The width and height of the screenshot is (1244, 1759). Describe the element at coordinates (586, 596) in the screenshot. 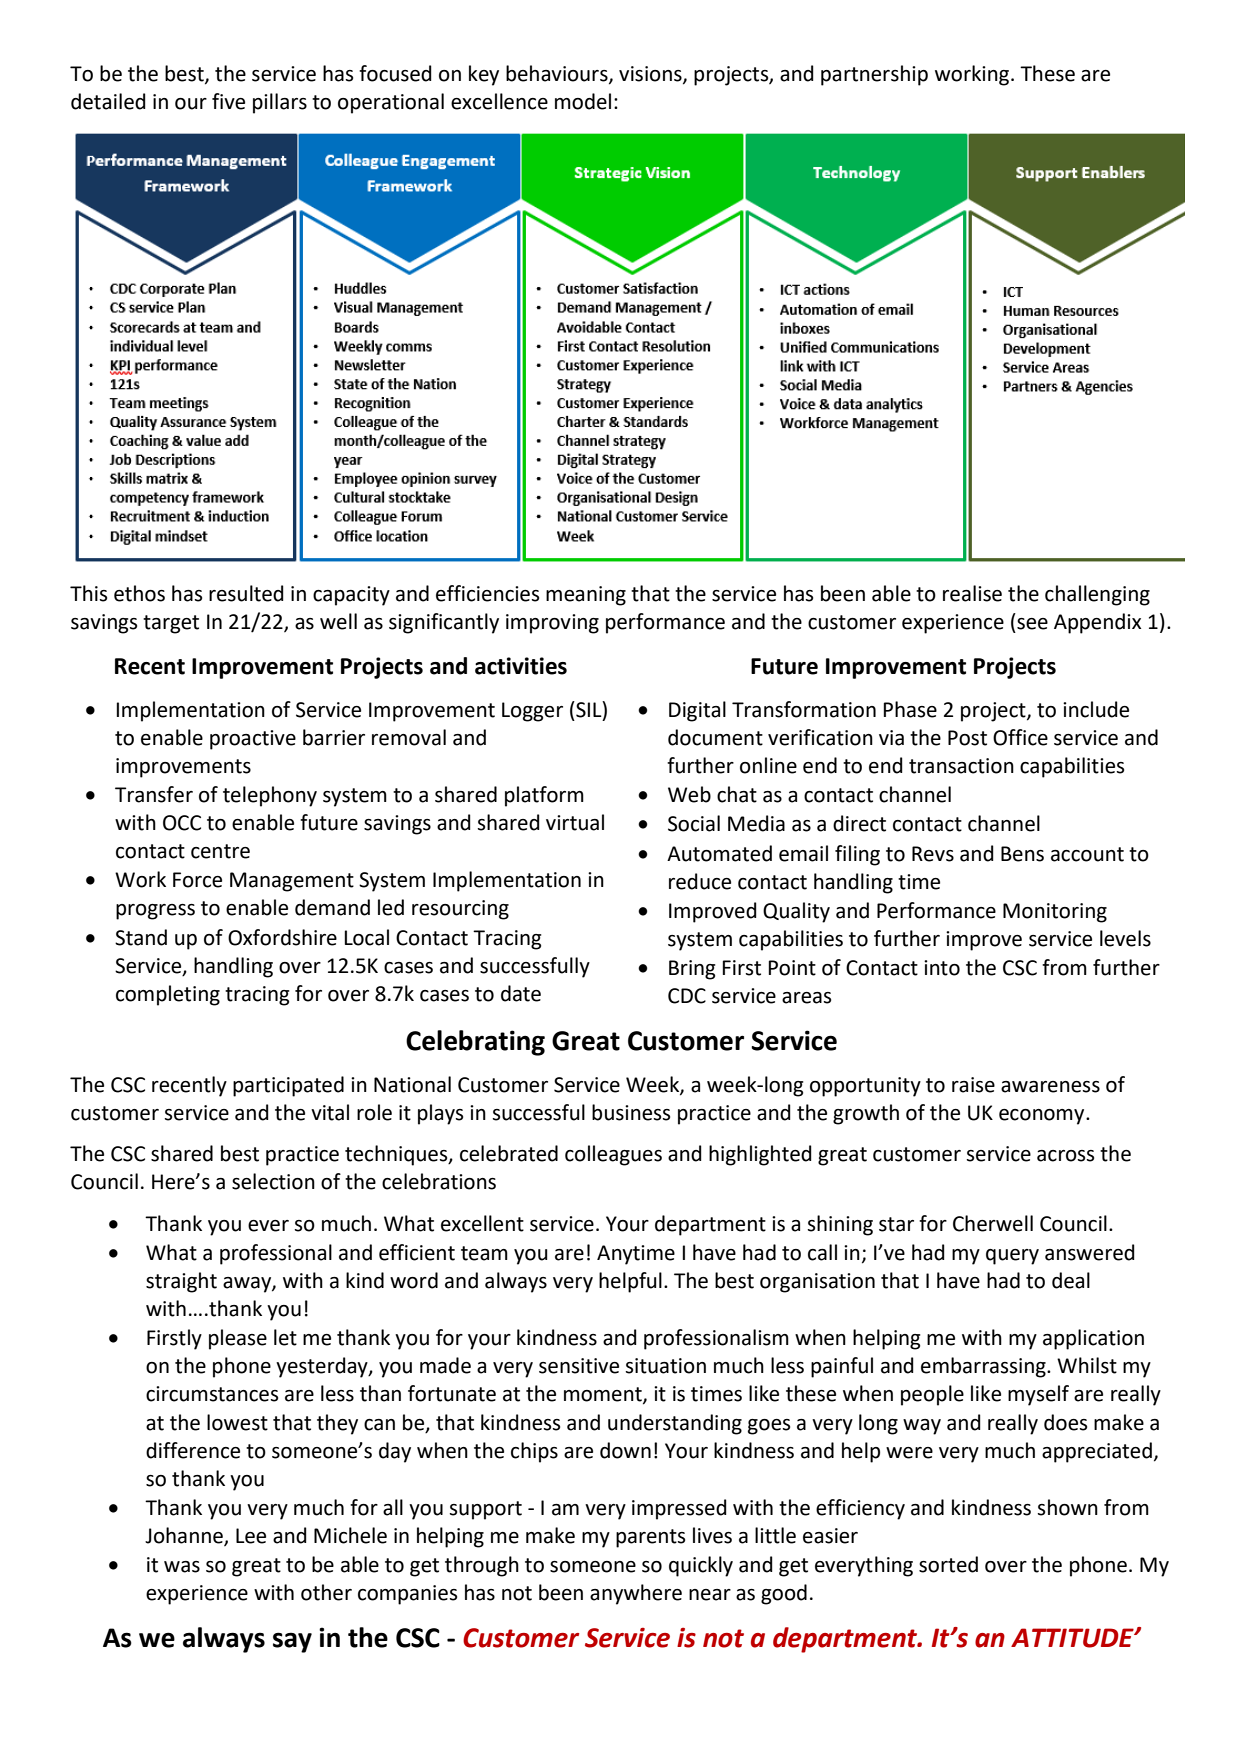

I see `meaning` at that location.
